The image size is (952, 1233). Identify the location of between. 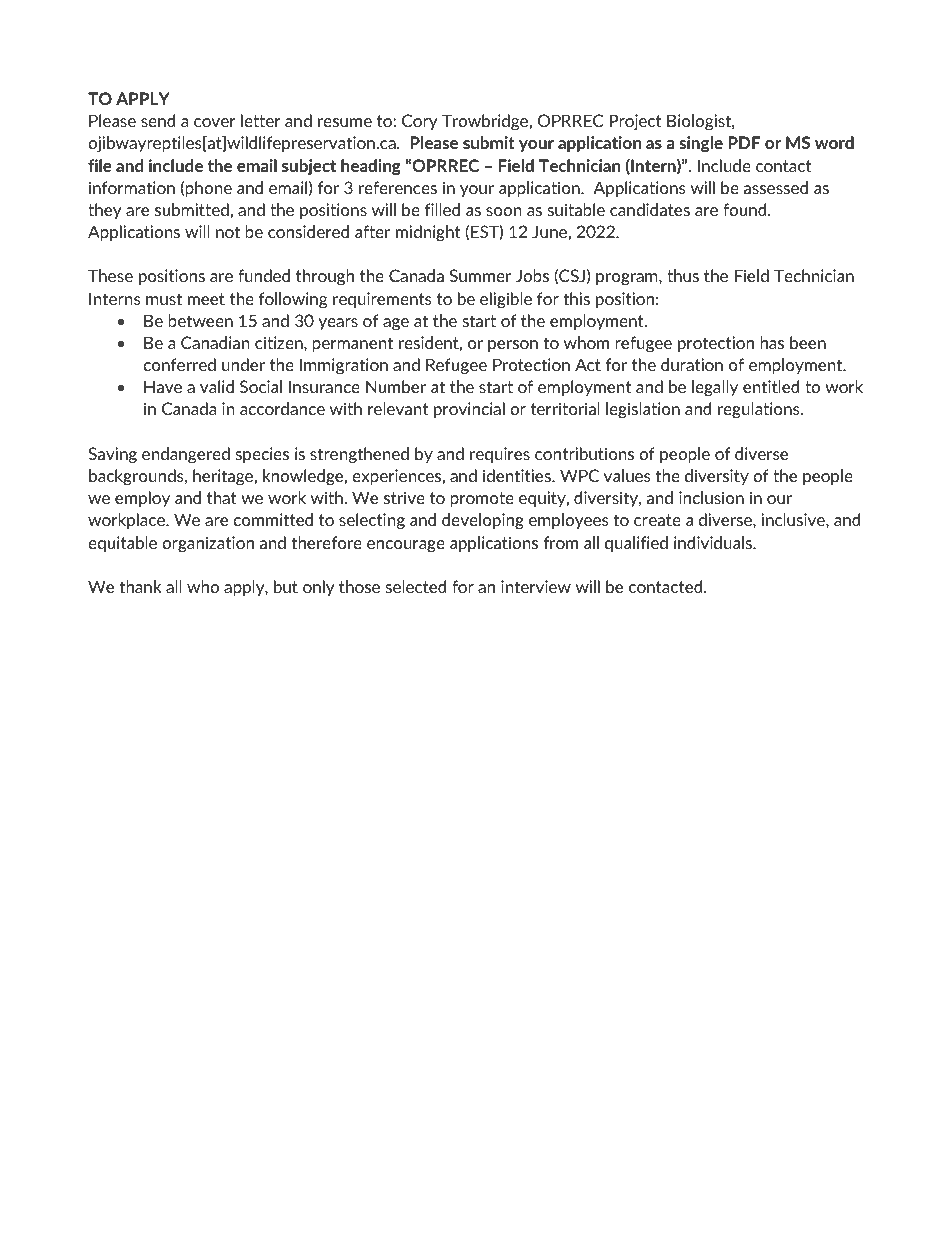
(200, 320).
